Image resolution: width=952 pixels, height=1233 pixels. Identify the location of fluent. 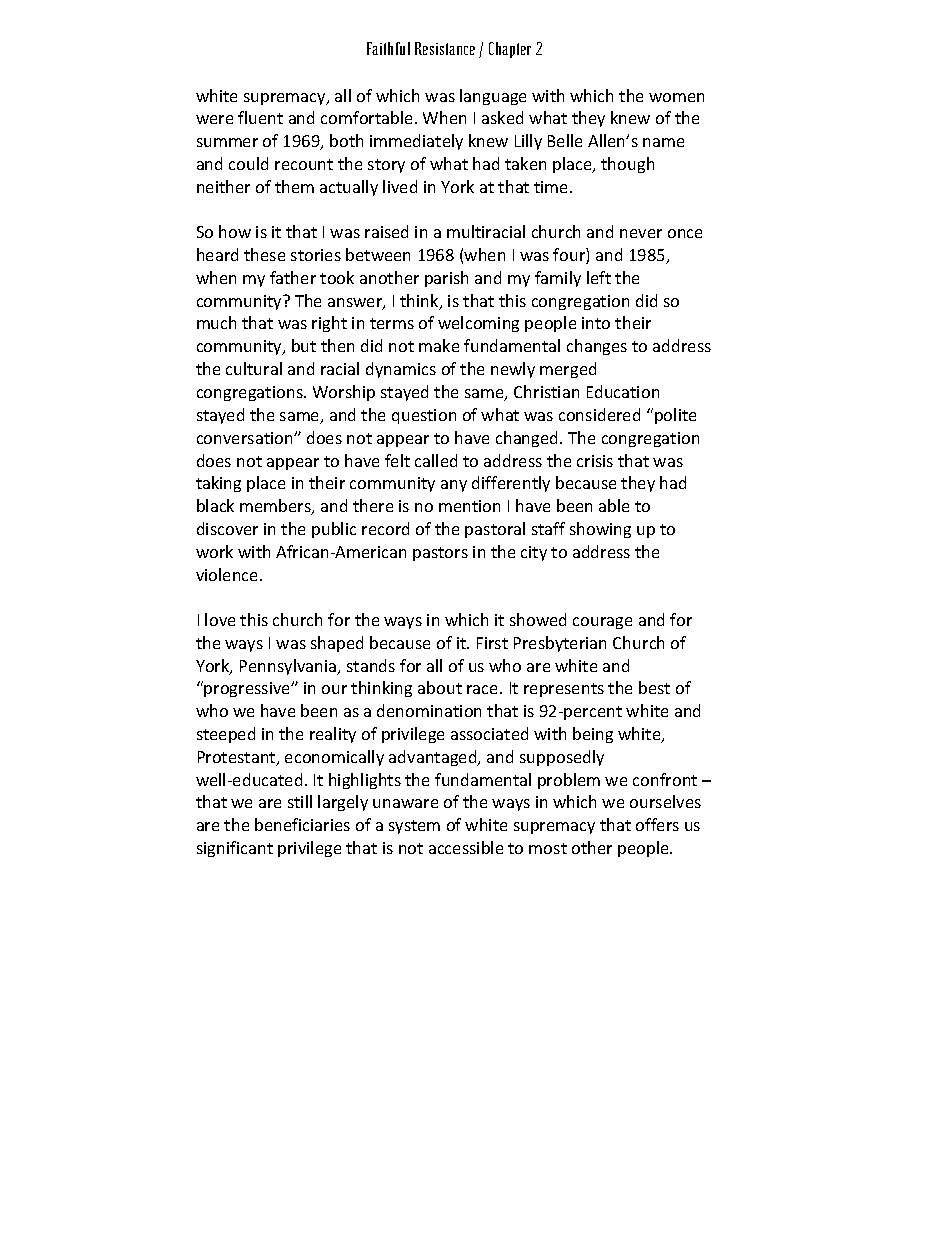
(260, 117).
